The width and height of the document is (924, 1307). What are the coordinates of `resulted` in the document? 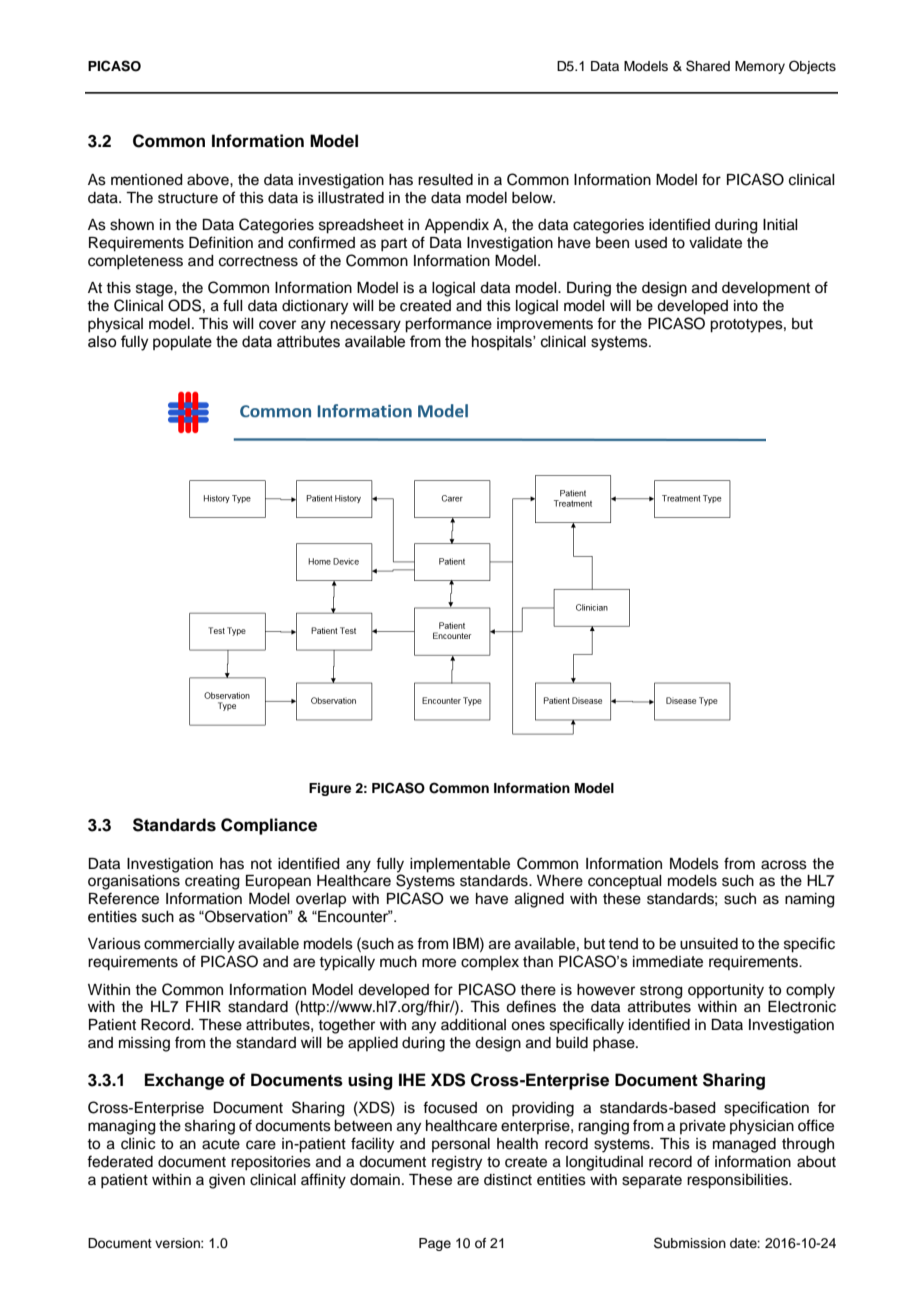 It's located at (445, 180).
